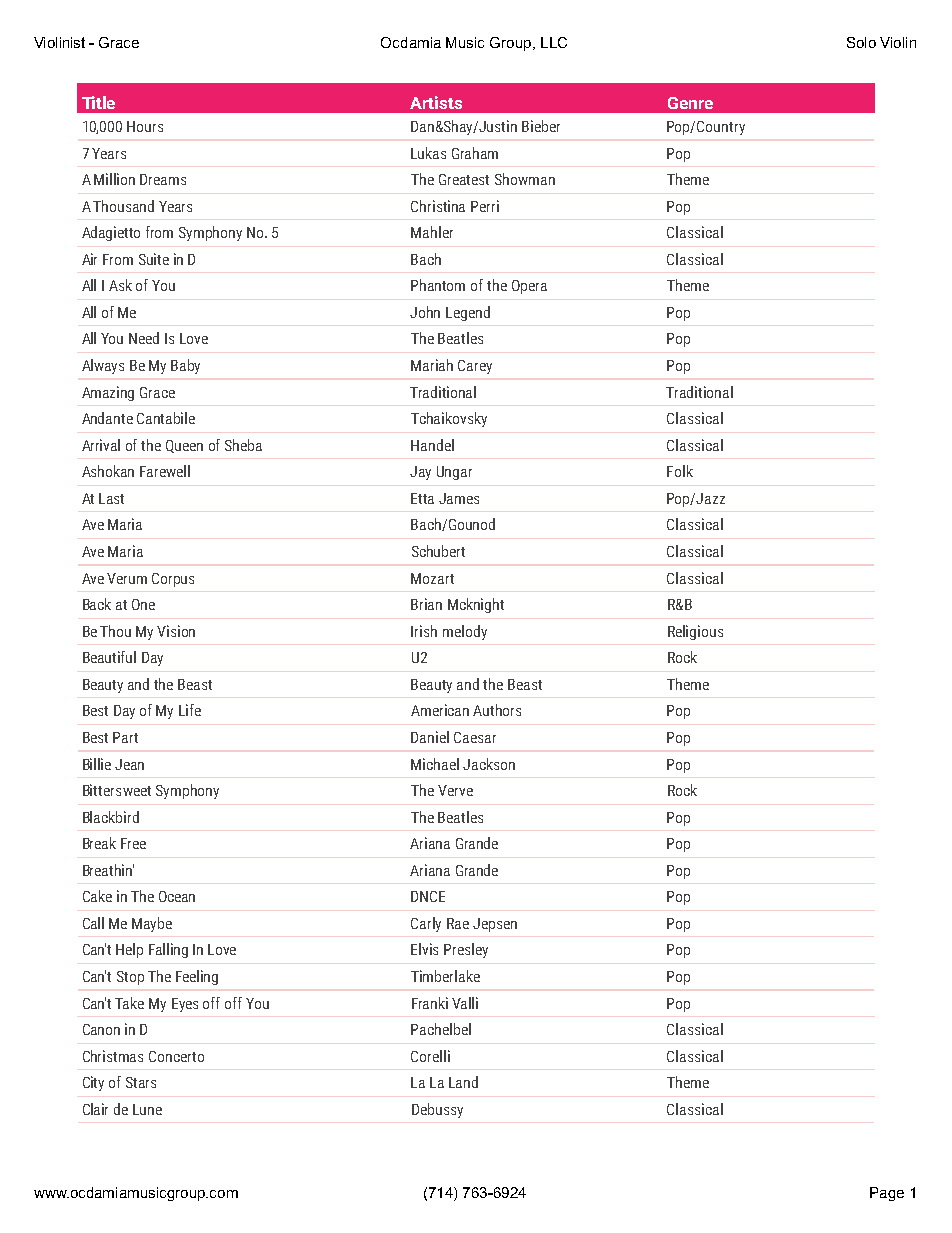 This image has width=952, height=1233. What do you see at coordinates (147, 1109) in the image?
I see `Lune` at bounding box center [147, 1109].
